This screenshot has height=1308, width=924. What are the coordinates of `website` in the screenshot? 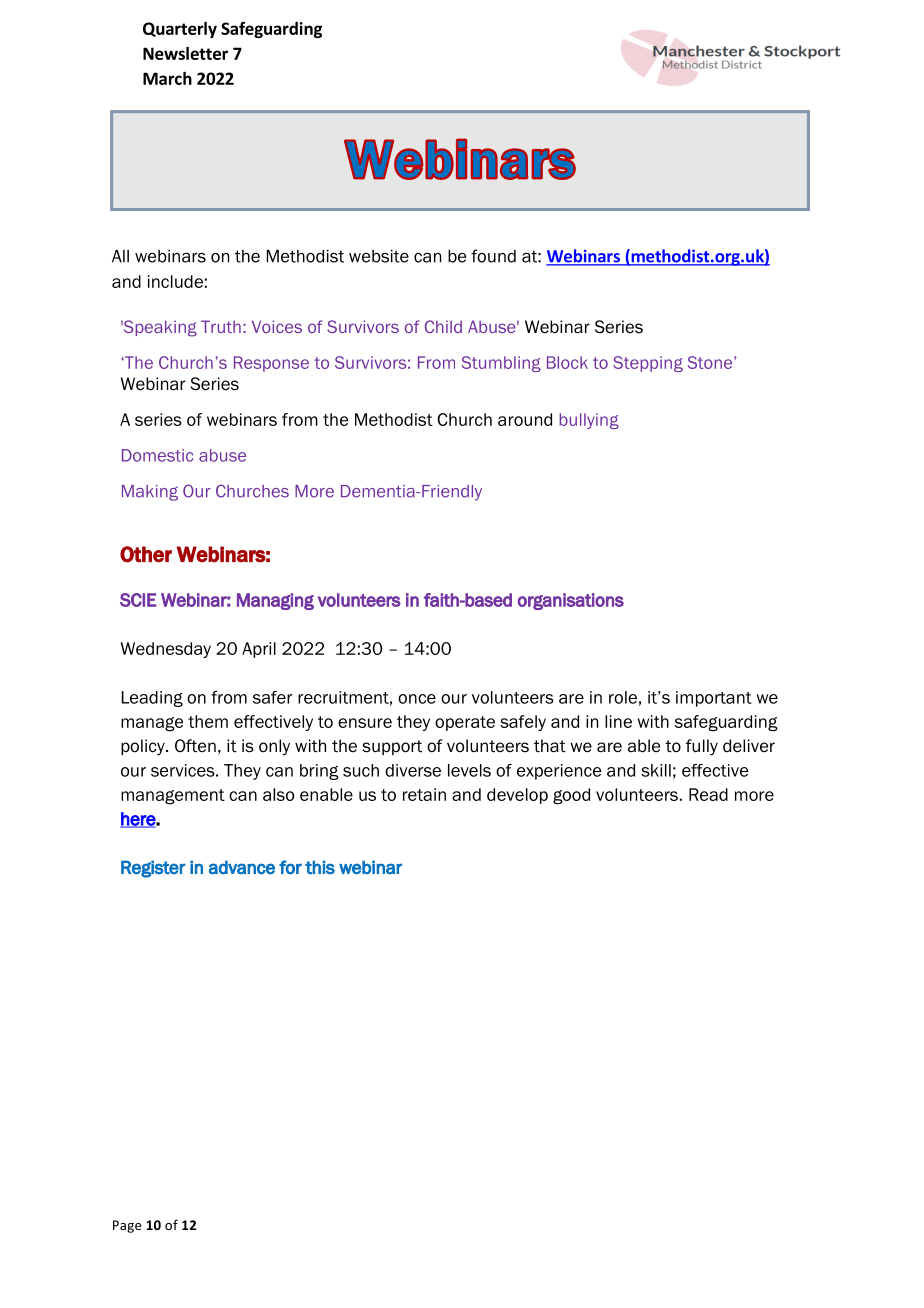 It's located at (379, 256).
